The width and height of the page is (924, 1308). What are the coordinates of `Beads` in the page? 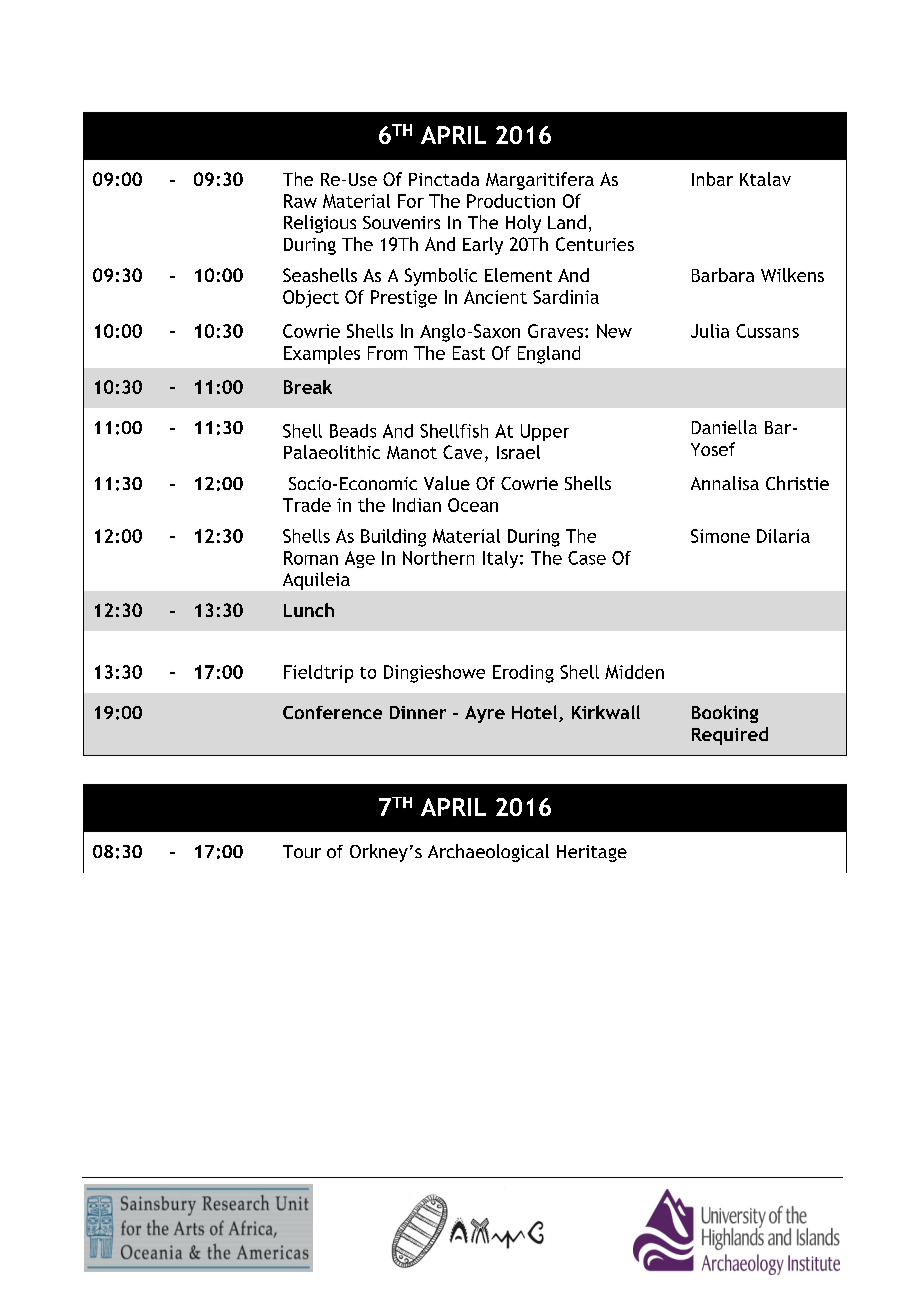 It's located at (353, 431).
